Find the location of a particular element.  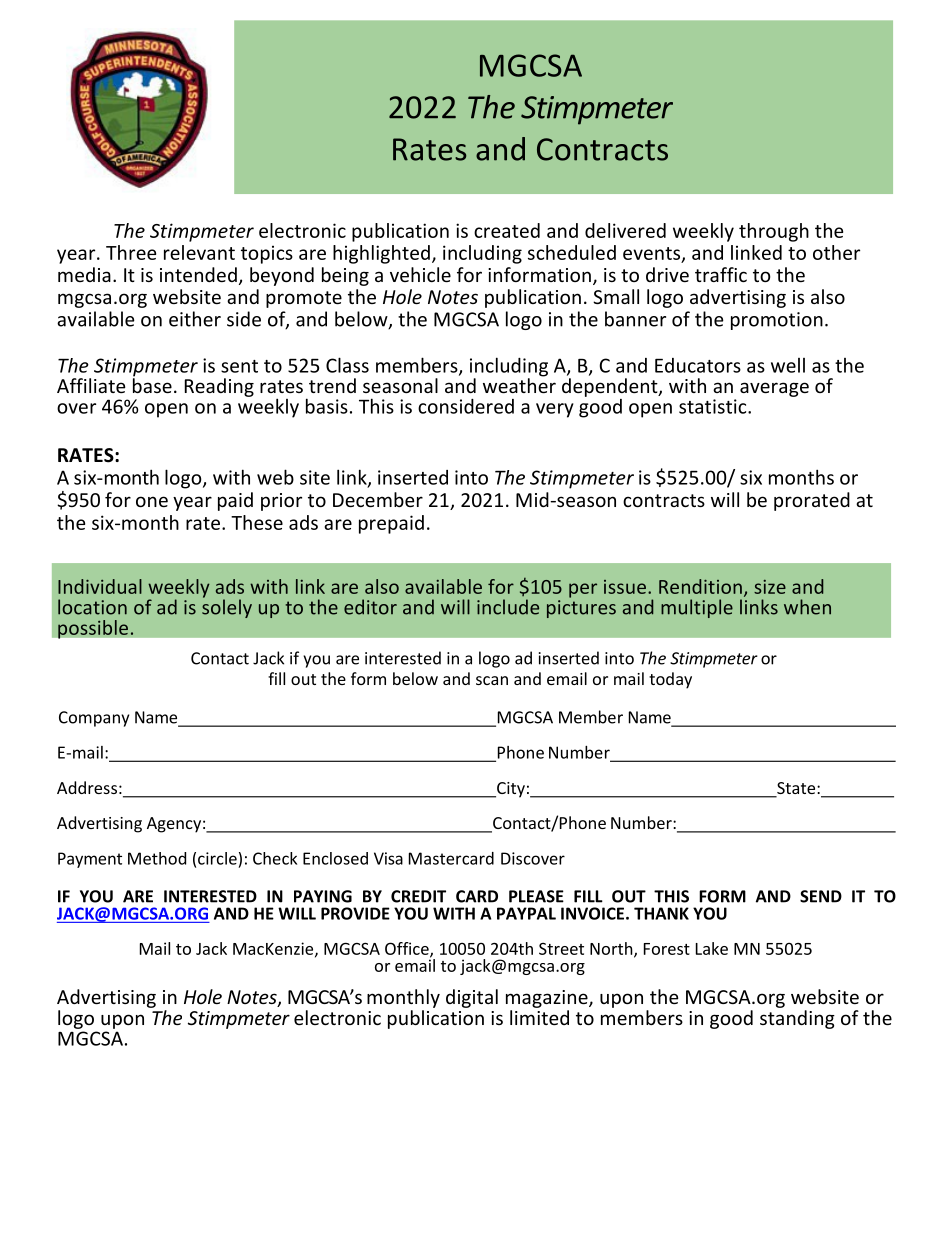

digital is located at coordinates (472, 998).
